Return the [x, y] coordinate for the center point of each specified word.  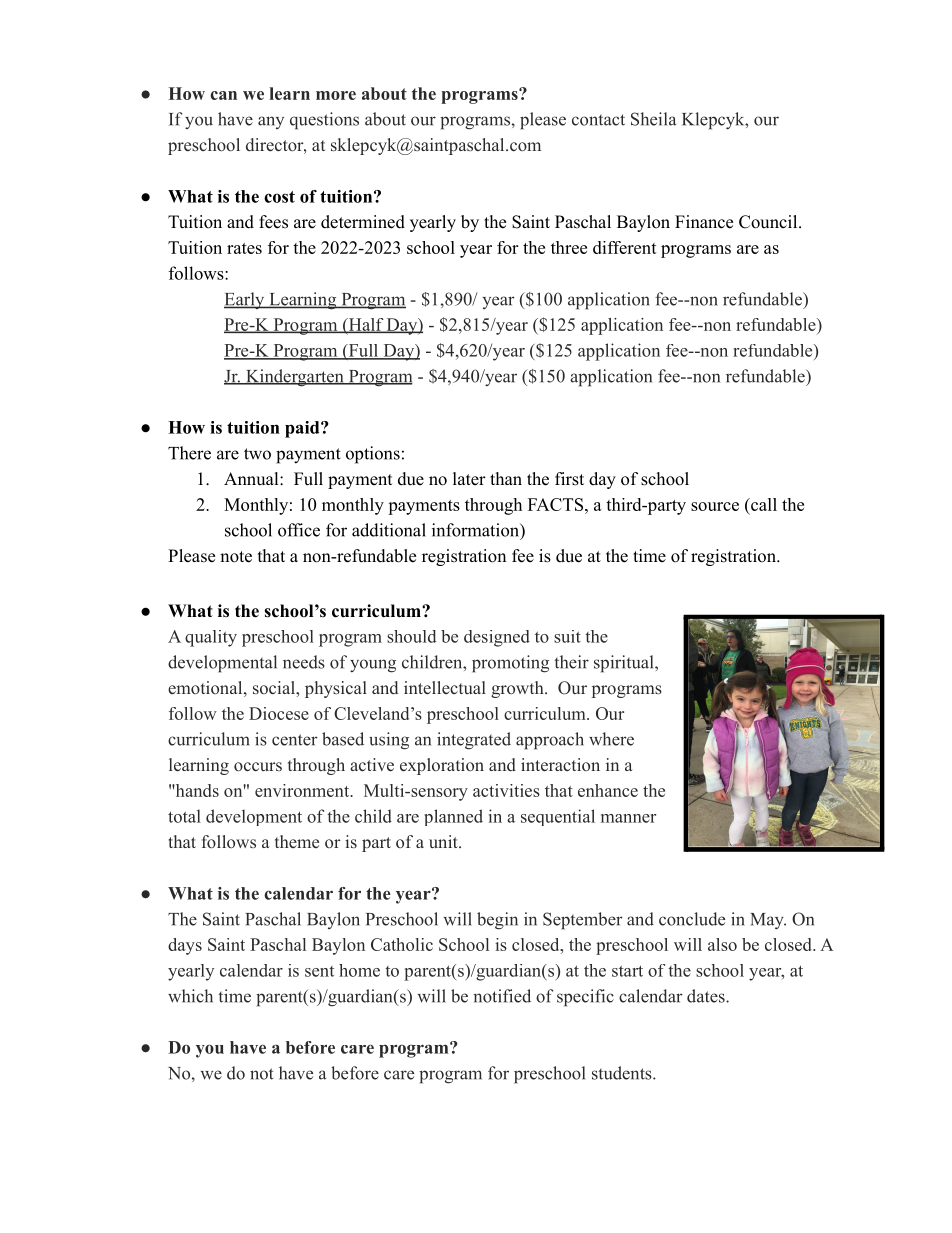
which [190, 996]
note [236, 557]
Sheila [653, 119]
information [476, 530]
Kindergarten [295, 378]
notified [502, 996]
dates [706, 996]
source [715, 506]
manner [628, 818]
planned [453, 817]
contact [598, 120]
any [271, 122]
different [625, 247]
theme [297, 841]
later [469, 479]
